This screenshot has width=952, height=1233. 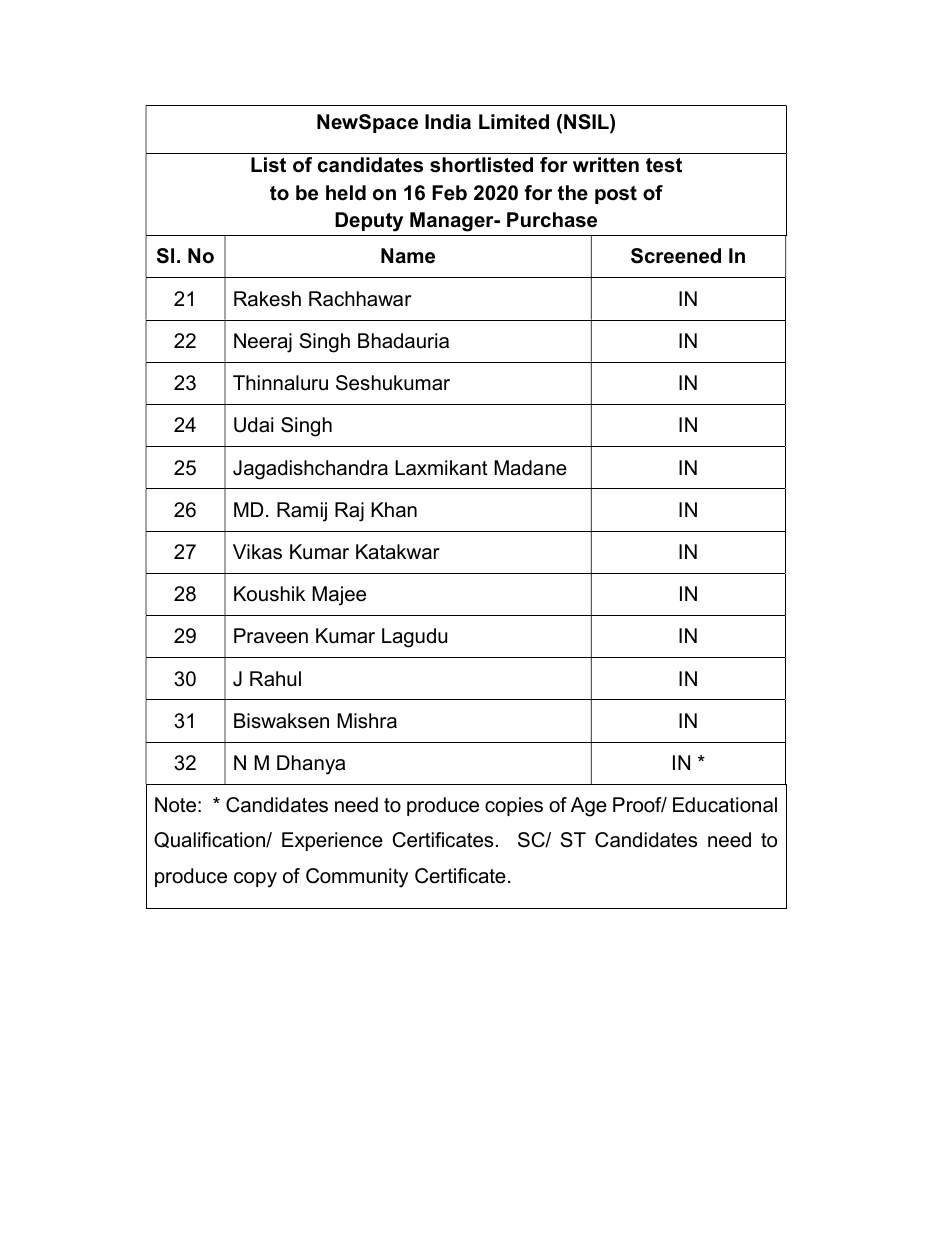 I want to click on Vikas, so click(x=257, y=552).
